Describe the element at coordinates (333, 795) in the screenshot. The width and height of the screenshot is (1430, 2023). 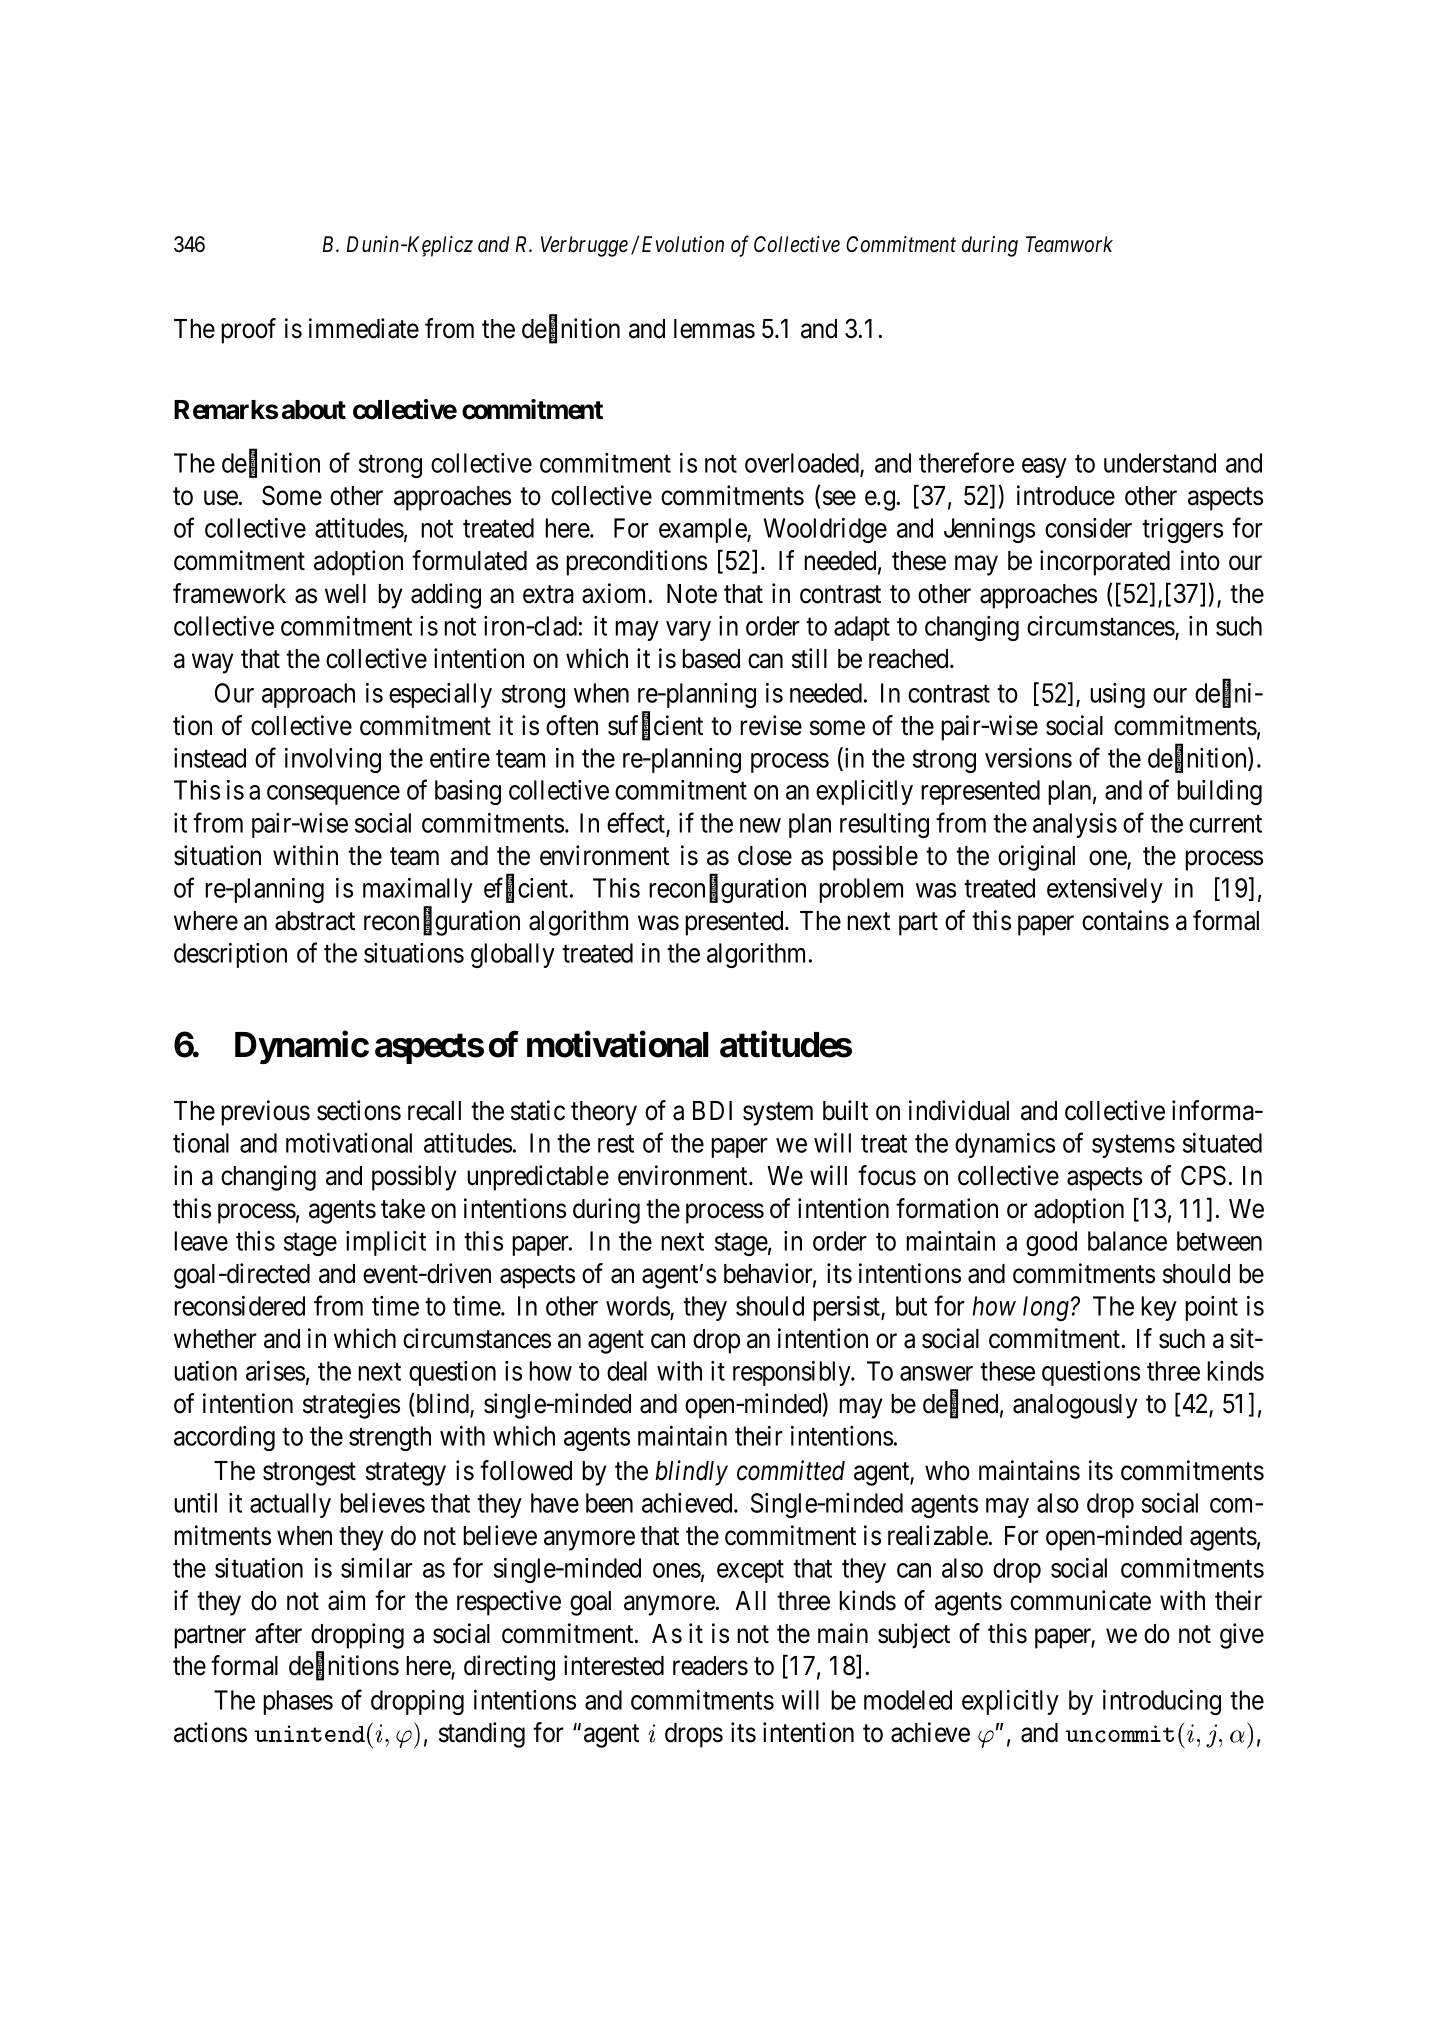
I see `consequence` at that location.
